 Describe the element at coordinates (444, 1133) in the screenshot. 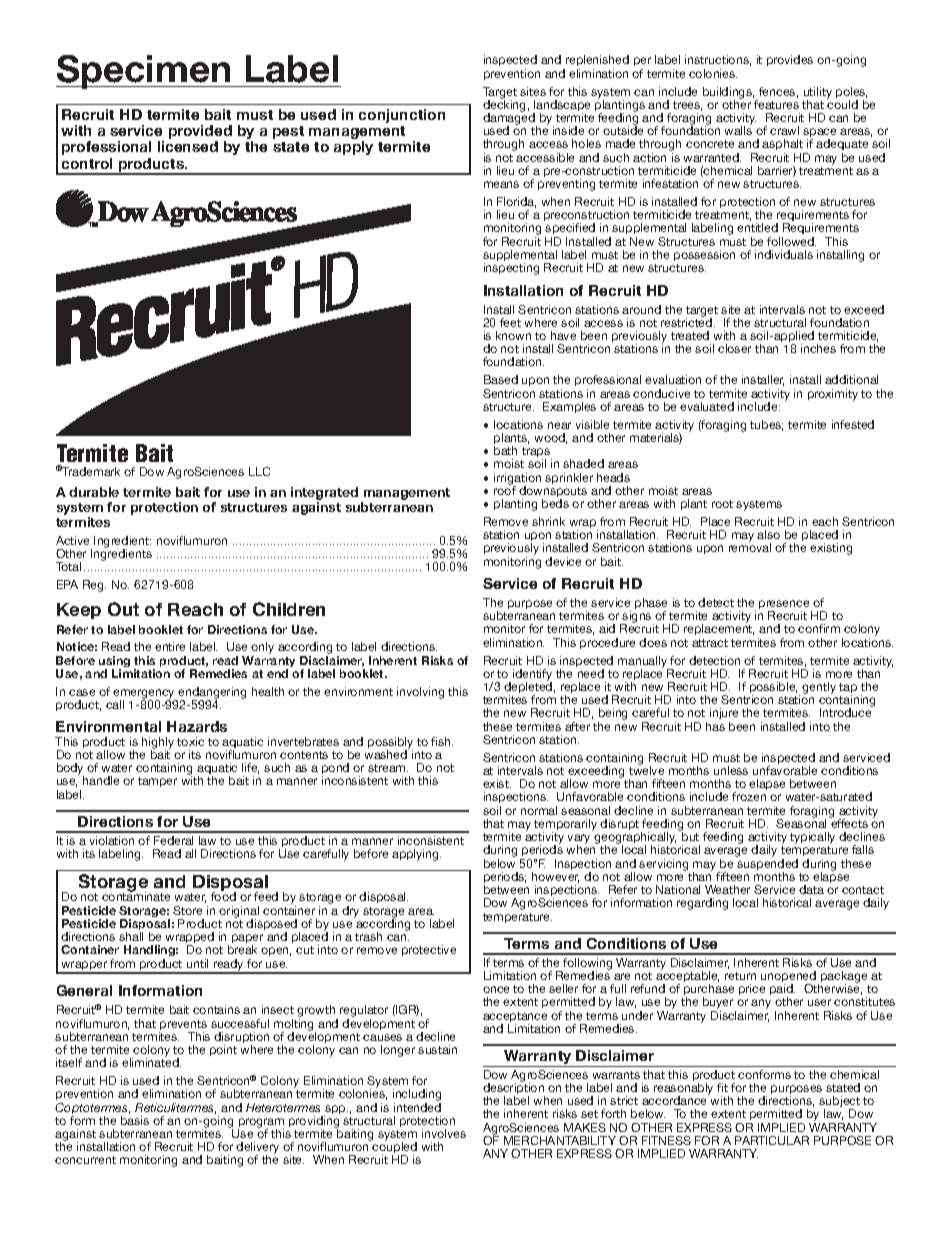

I see `involves` at that location.
